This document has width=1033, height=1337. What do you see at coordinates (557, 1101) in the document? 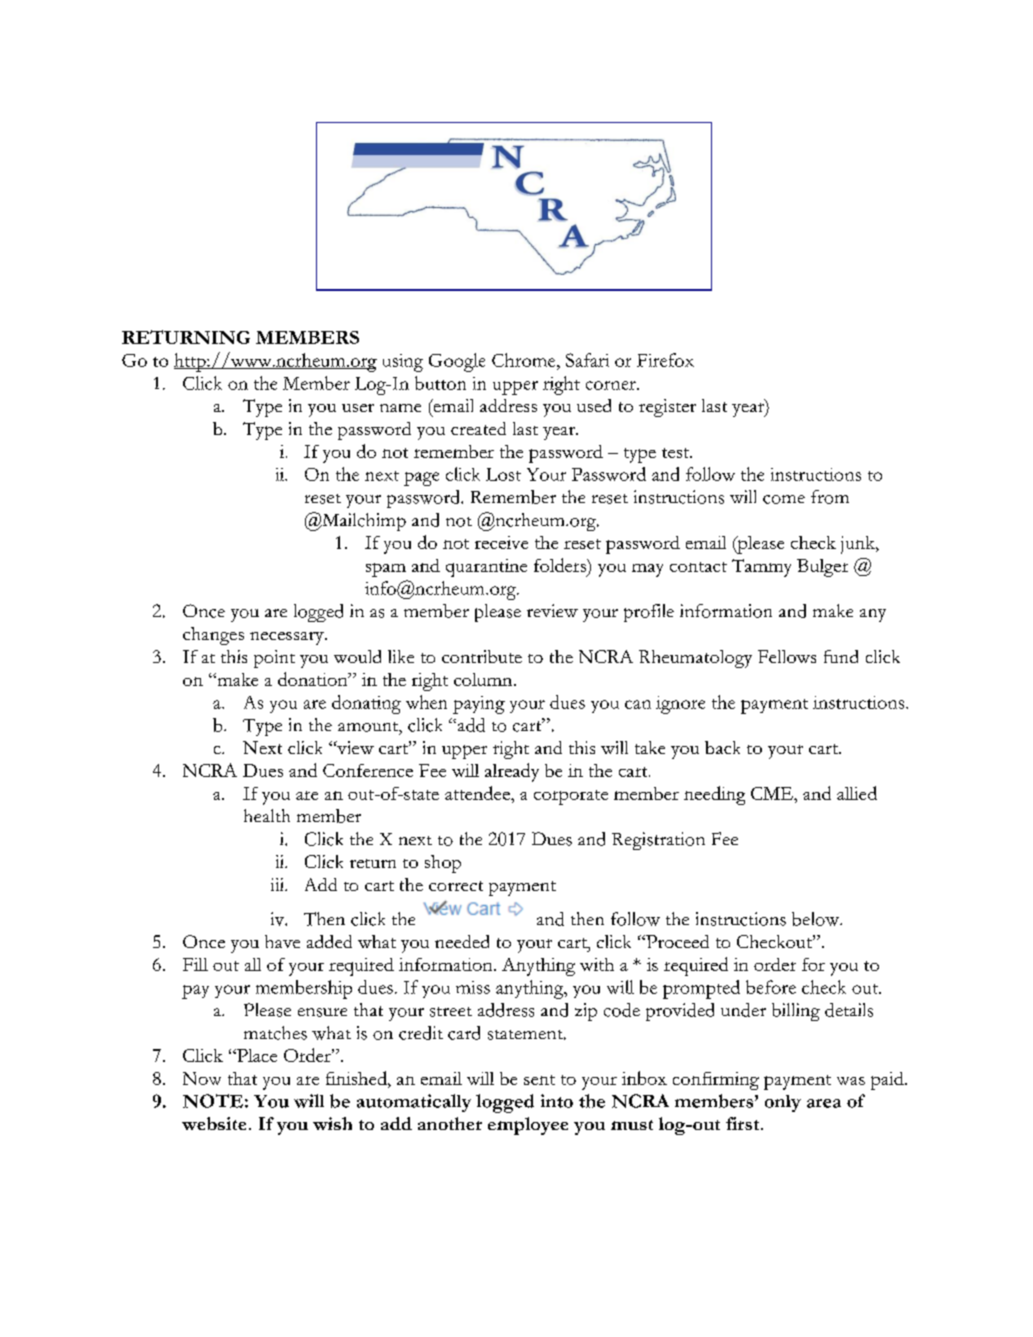
I see `into` at bounding box center [557, 1101].
